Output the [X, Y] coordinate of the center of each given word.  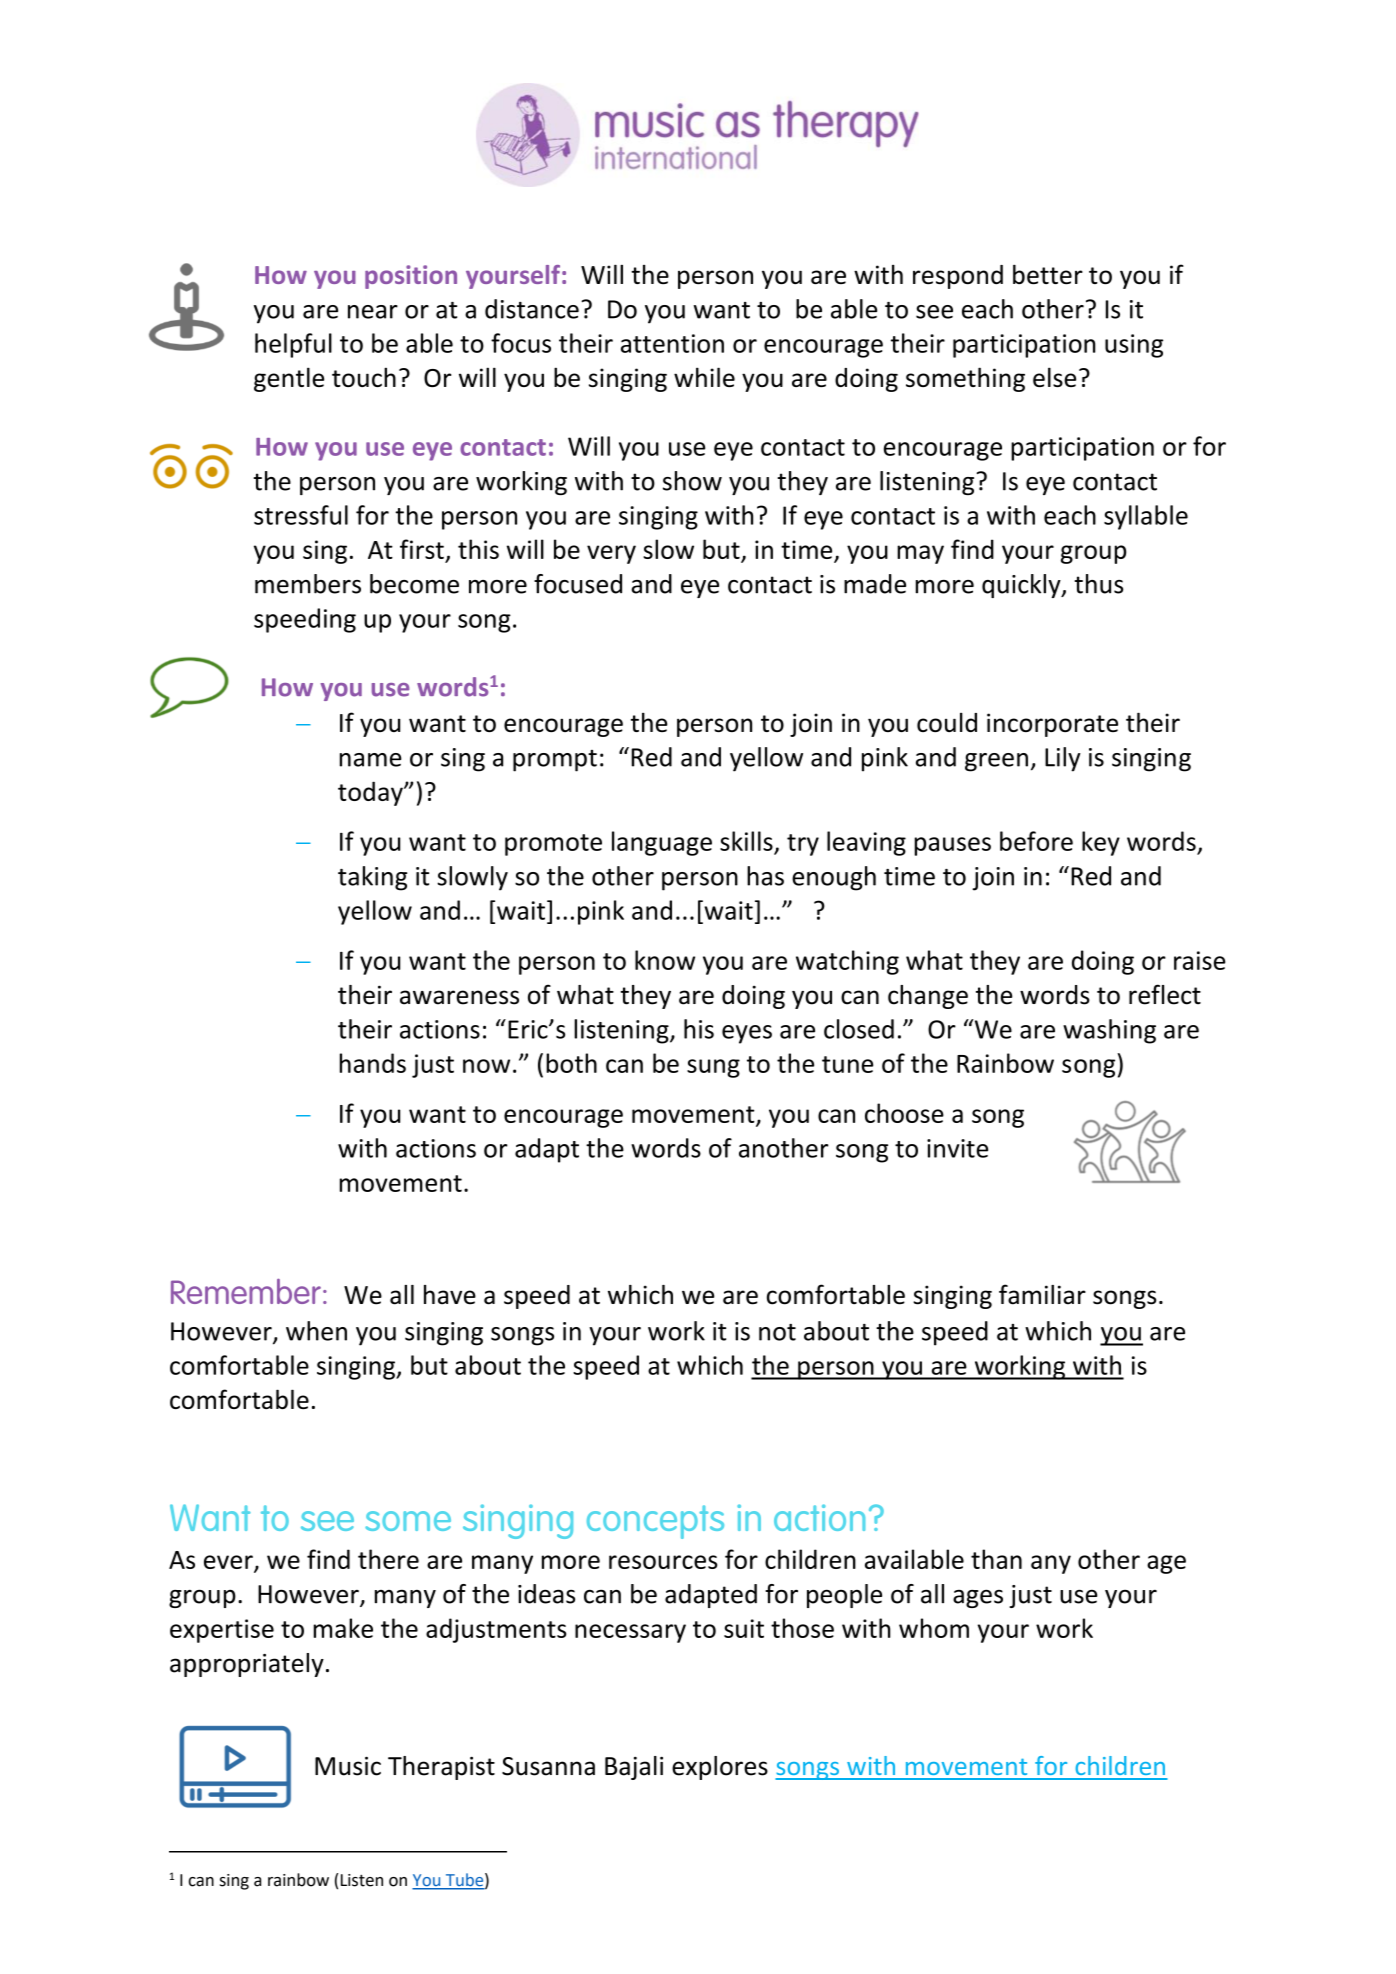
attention [672, 343]
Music [348, 1766]
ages [978, 1598]
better [1048, 274]
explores [720, 1768]
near [373, 312]
